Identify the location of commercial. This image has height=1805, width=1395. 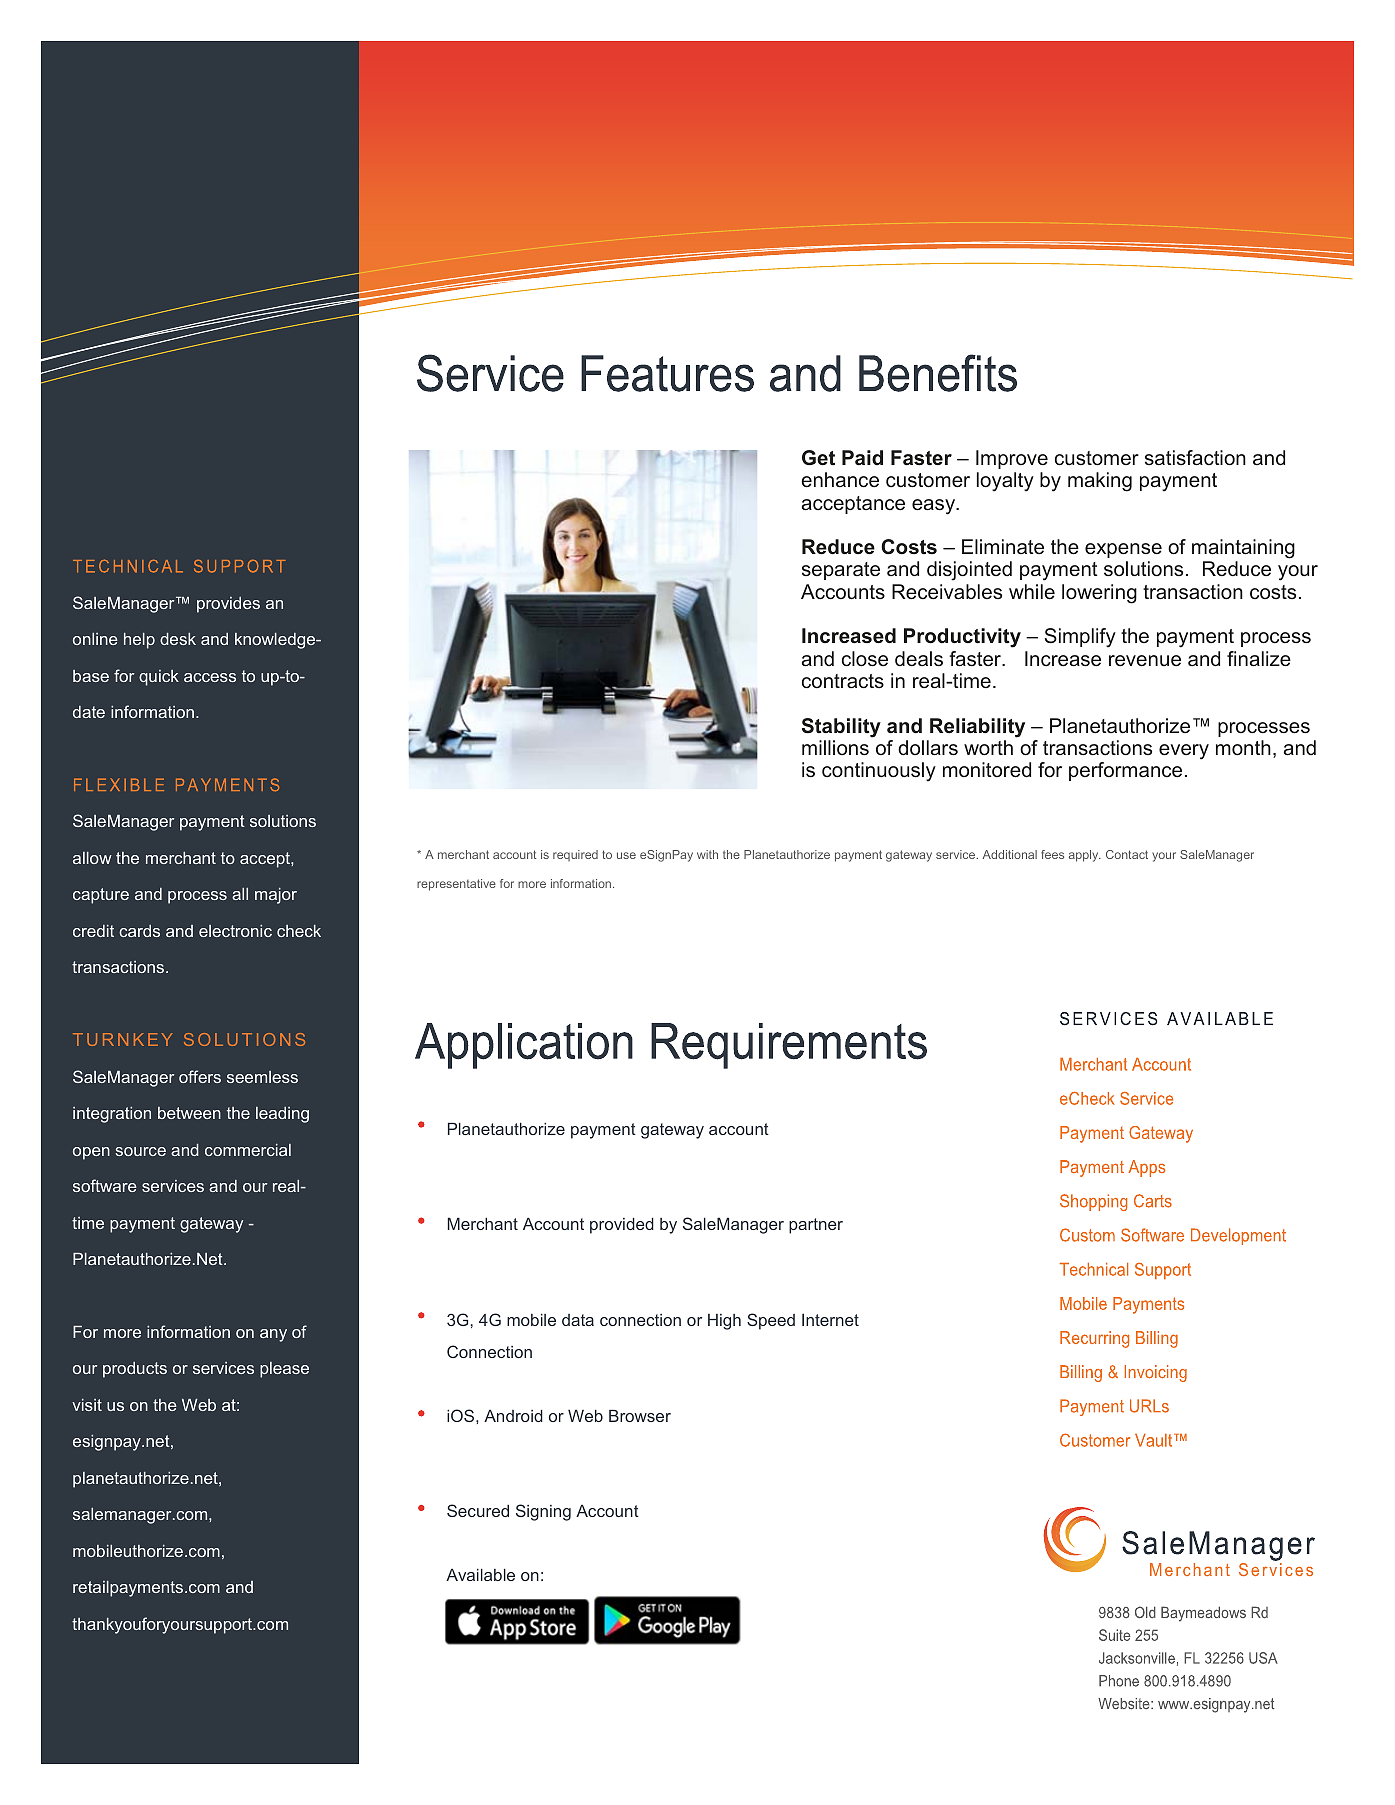
(248, 1150).
